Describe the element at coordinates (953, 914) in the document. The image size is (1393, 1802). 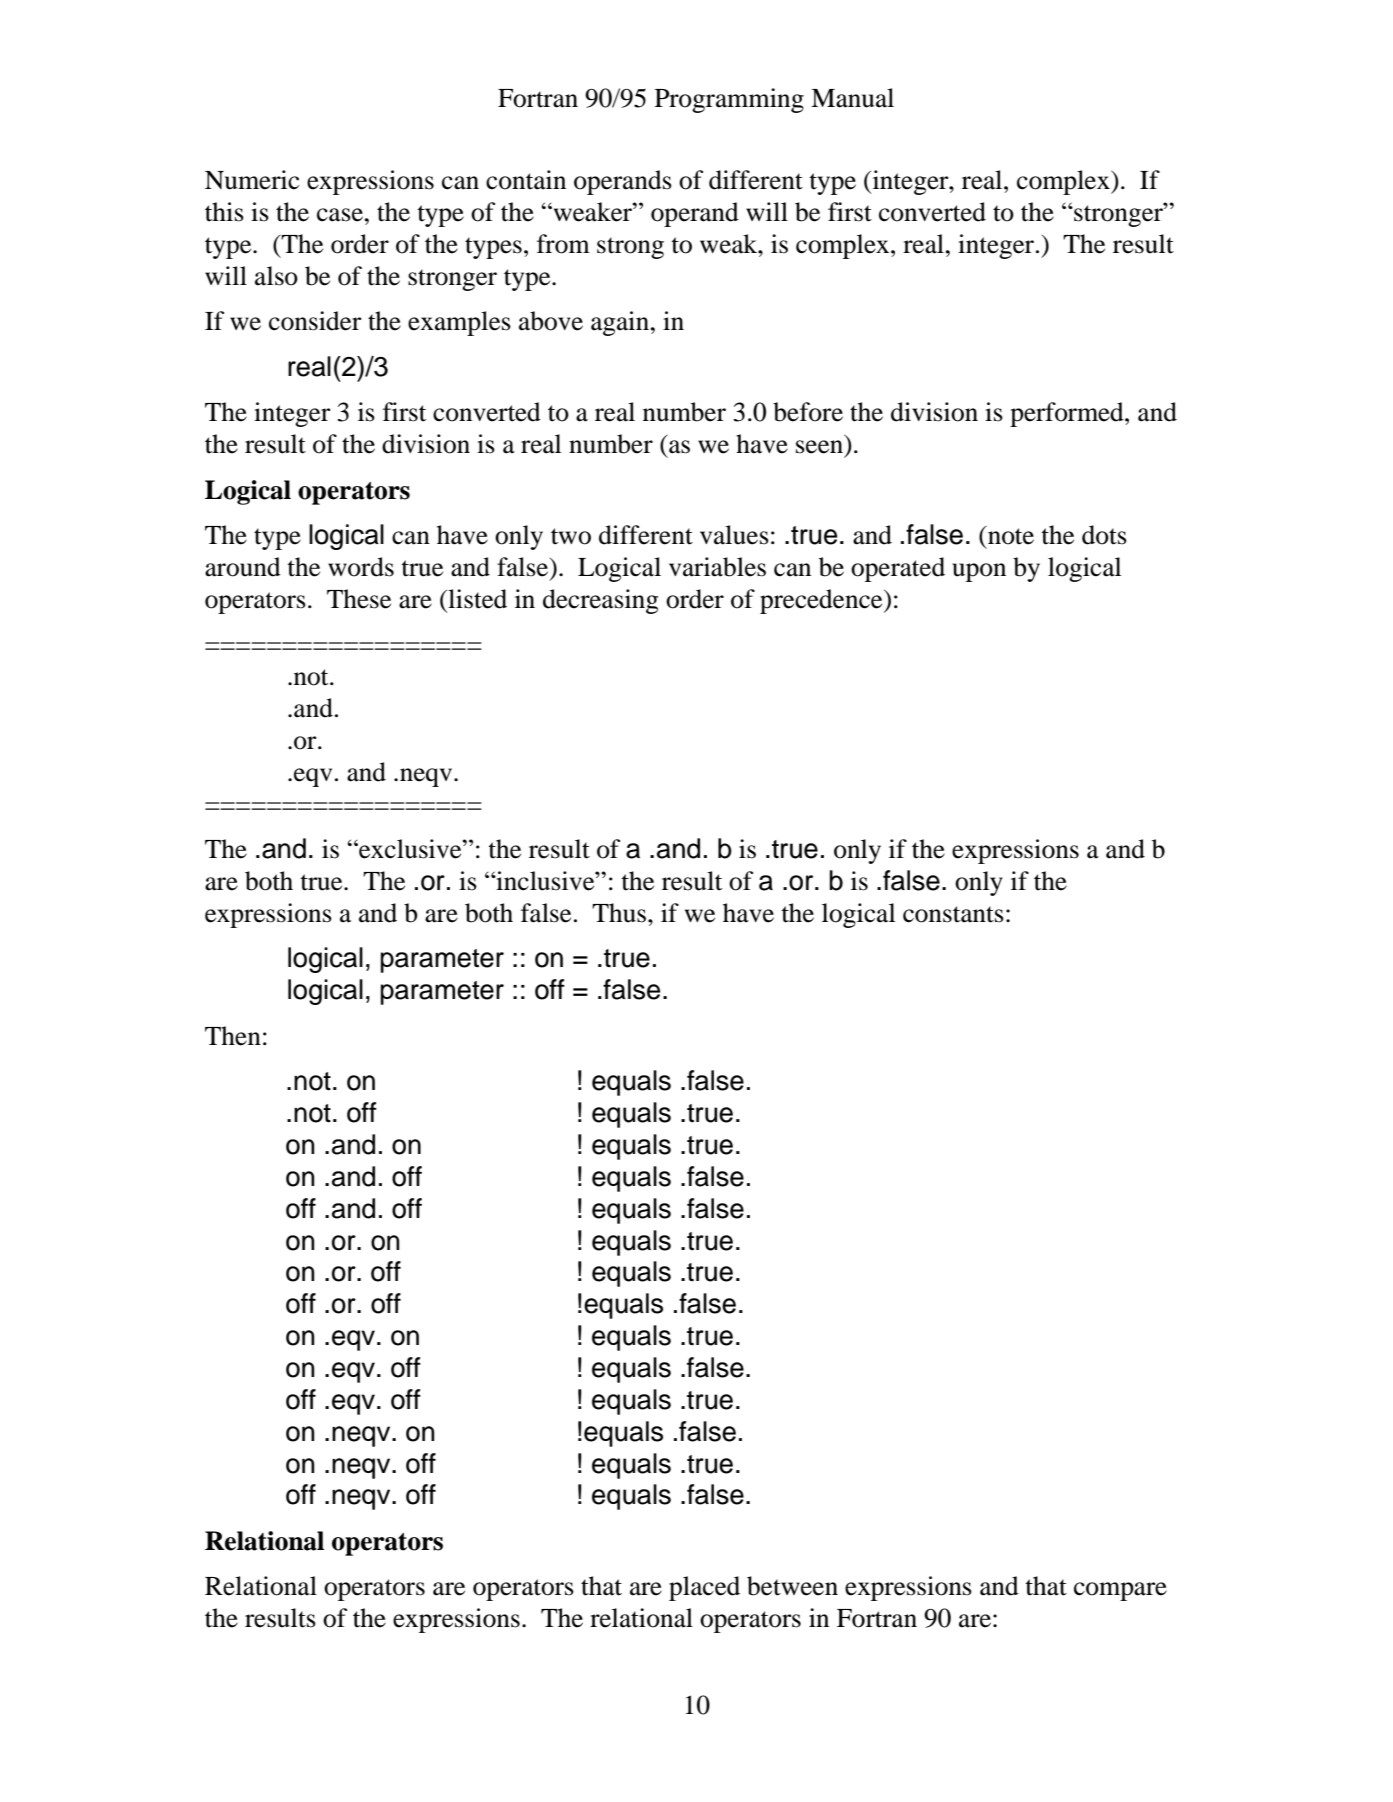
I see `constants` at that location.
